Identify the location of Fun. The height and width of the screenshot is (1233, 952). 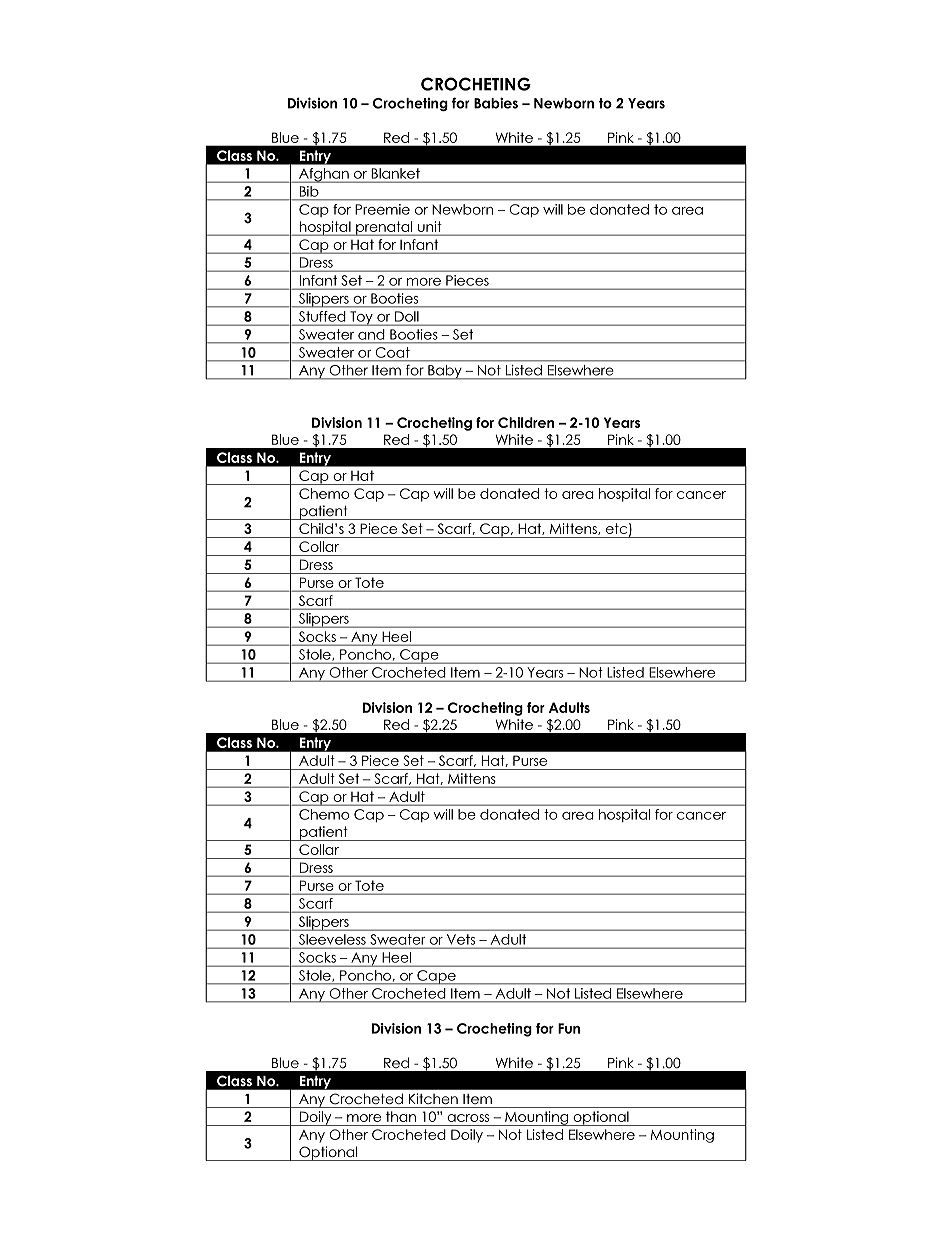
(569, 1028).
